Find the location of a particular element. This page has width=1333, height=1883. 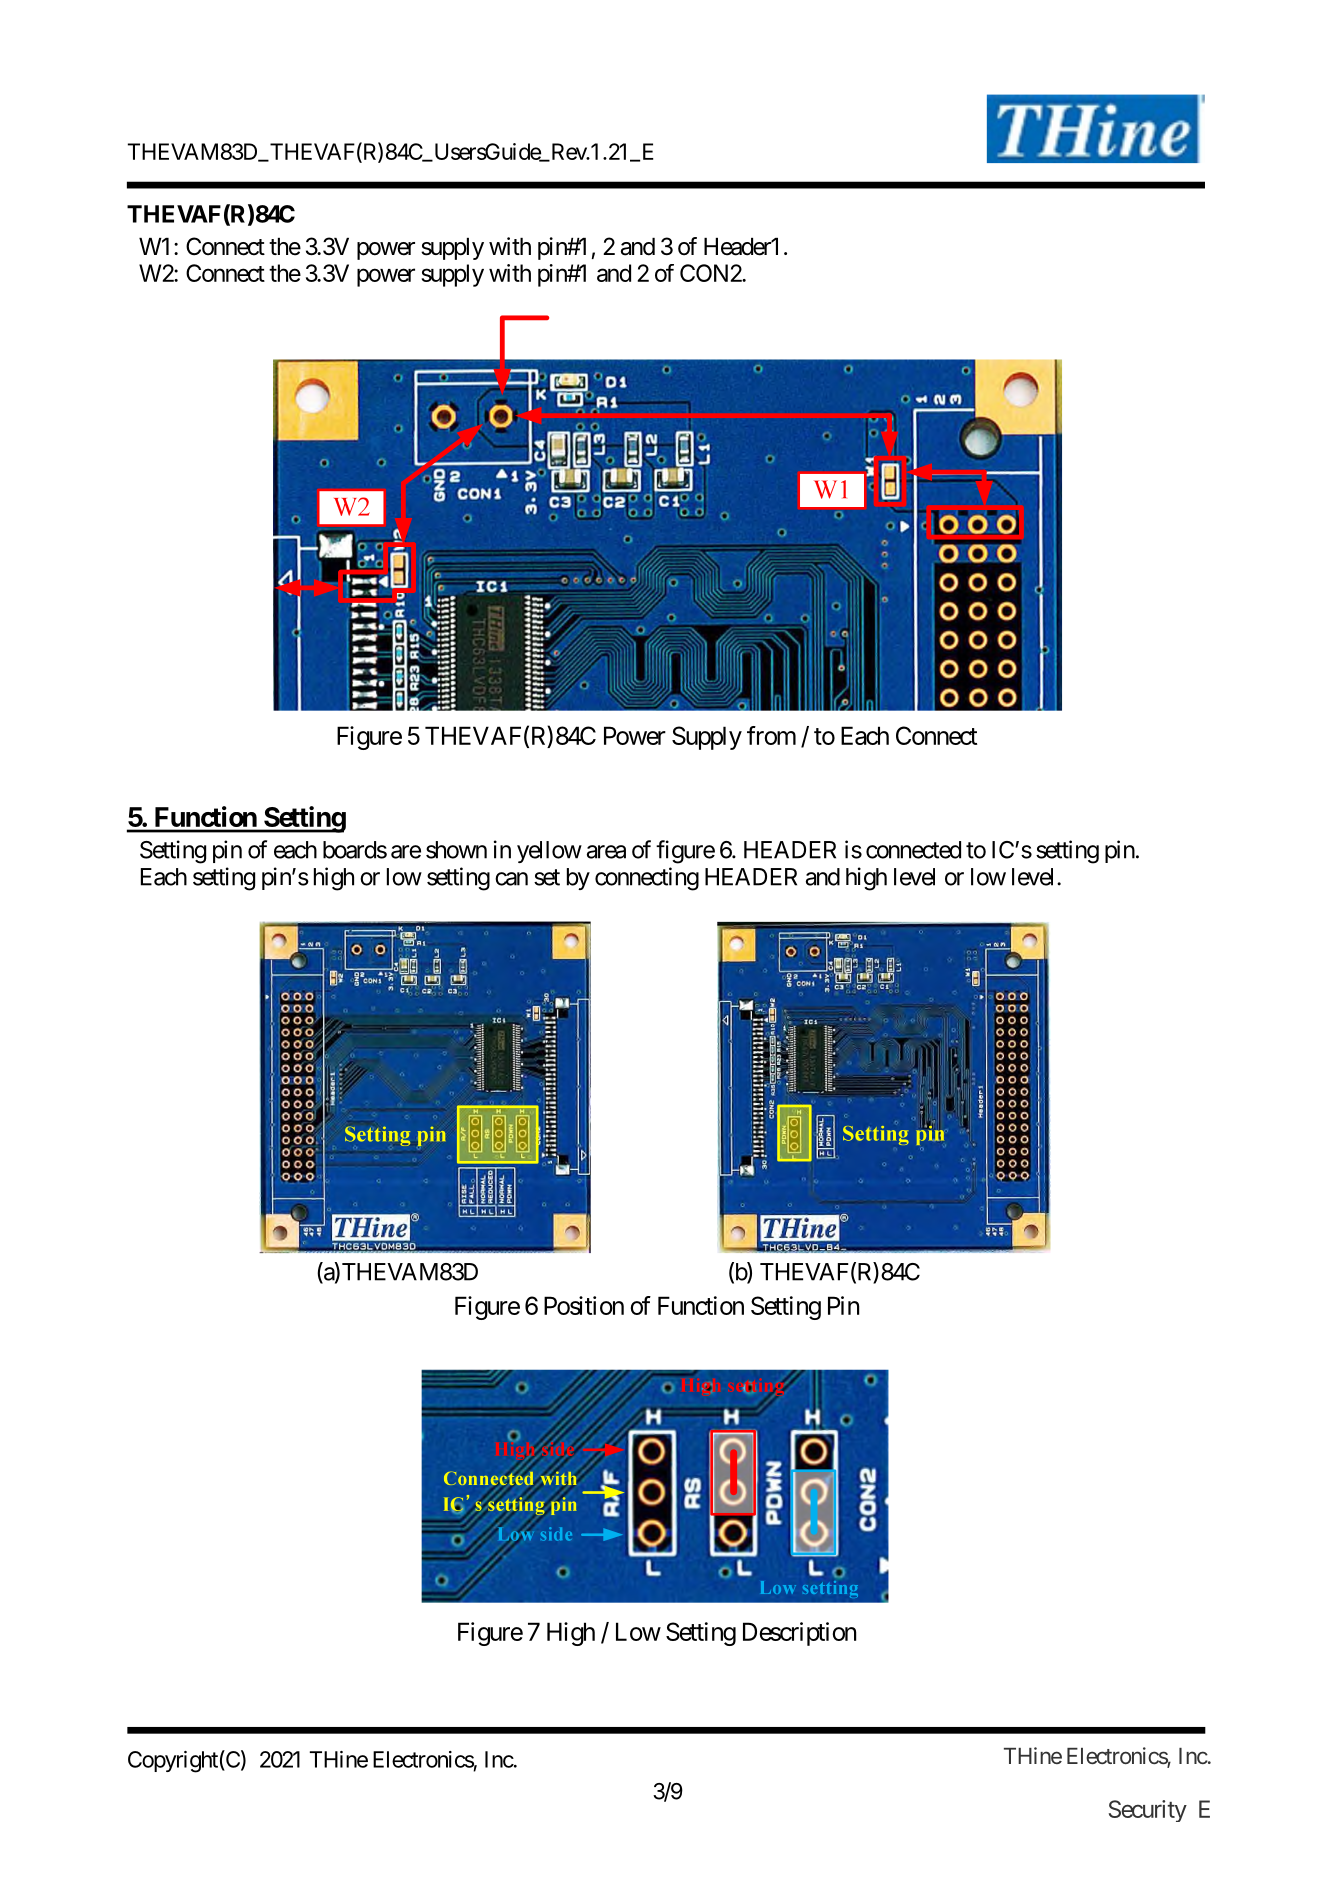

from is located at coordinates (771, 735).
